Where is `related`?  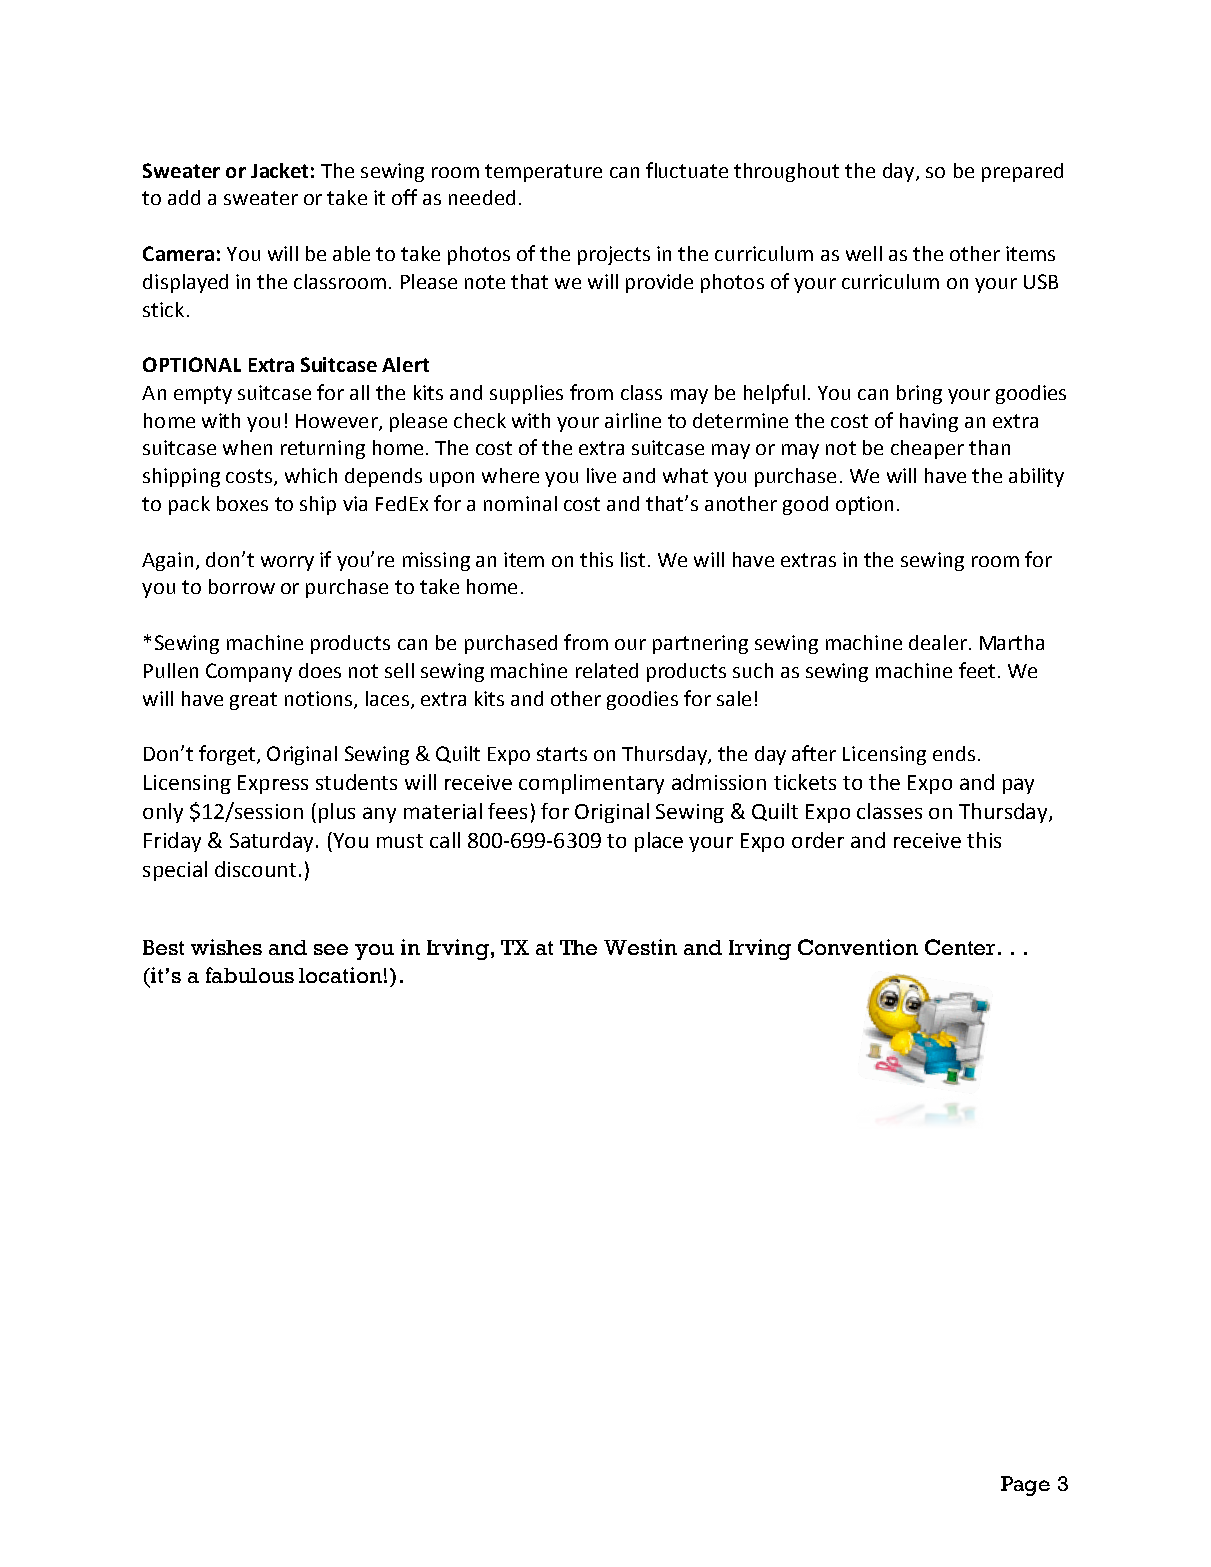 related is located at coordinates (607, 670).
